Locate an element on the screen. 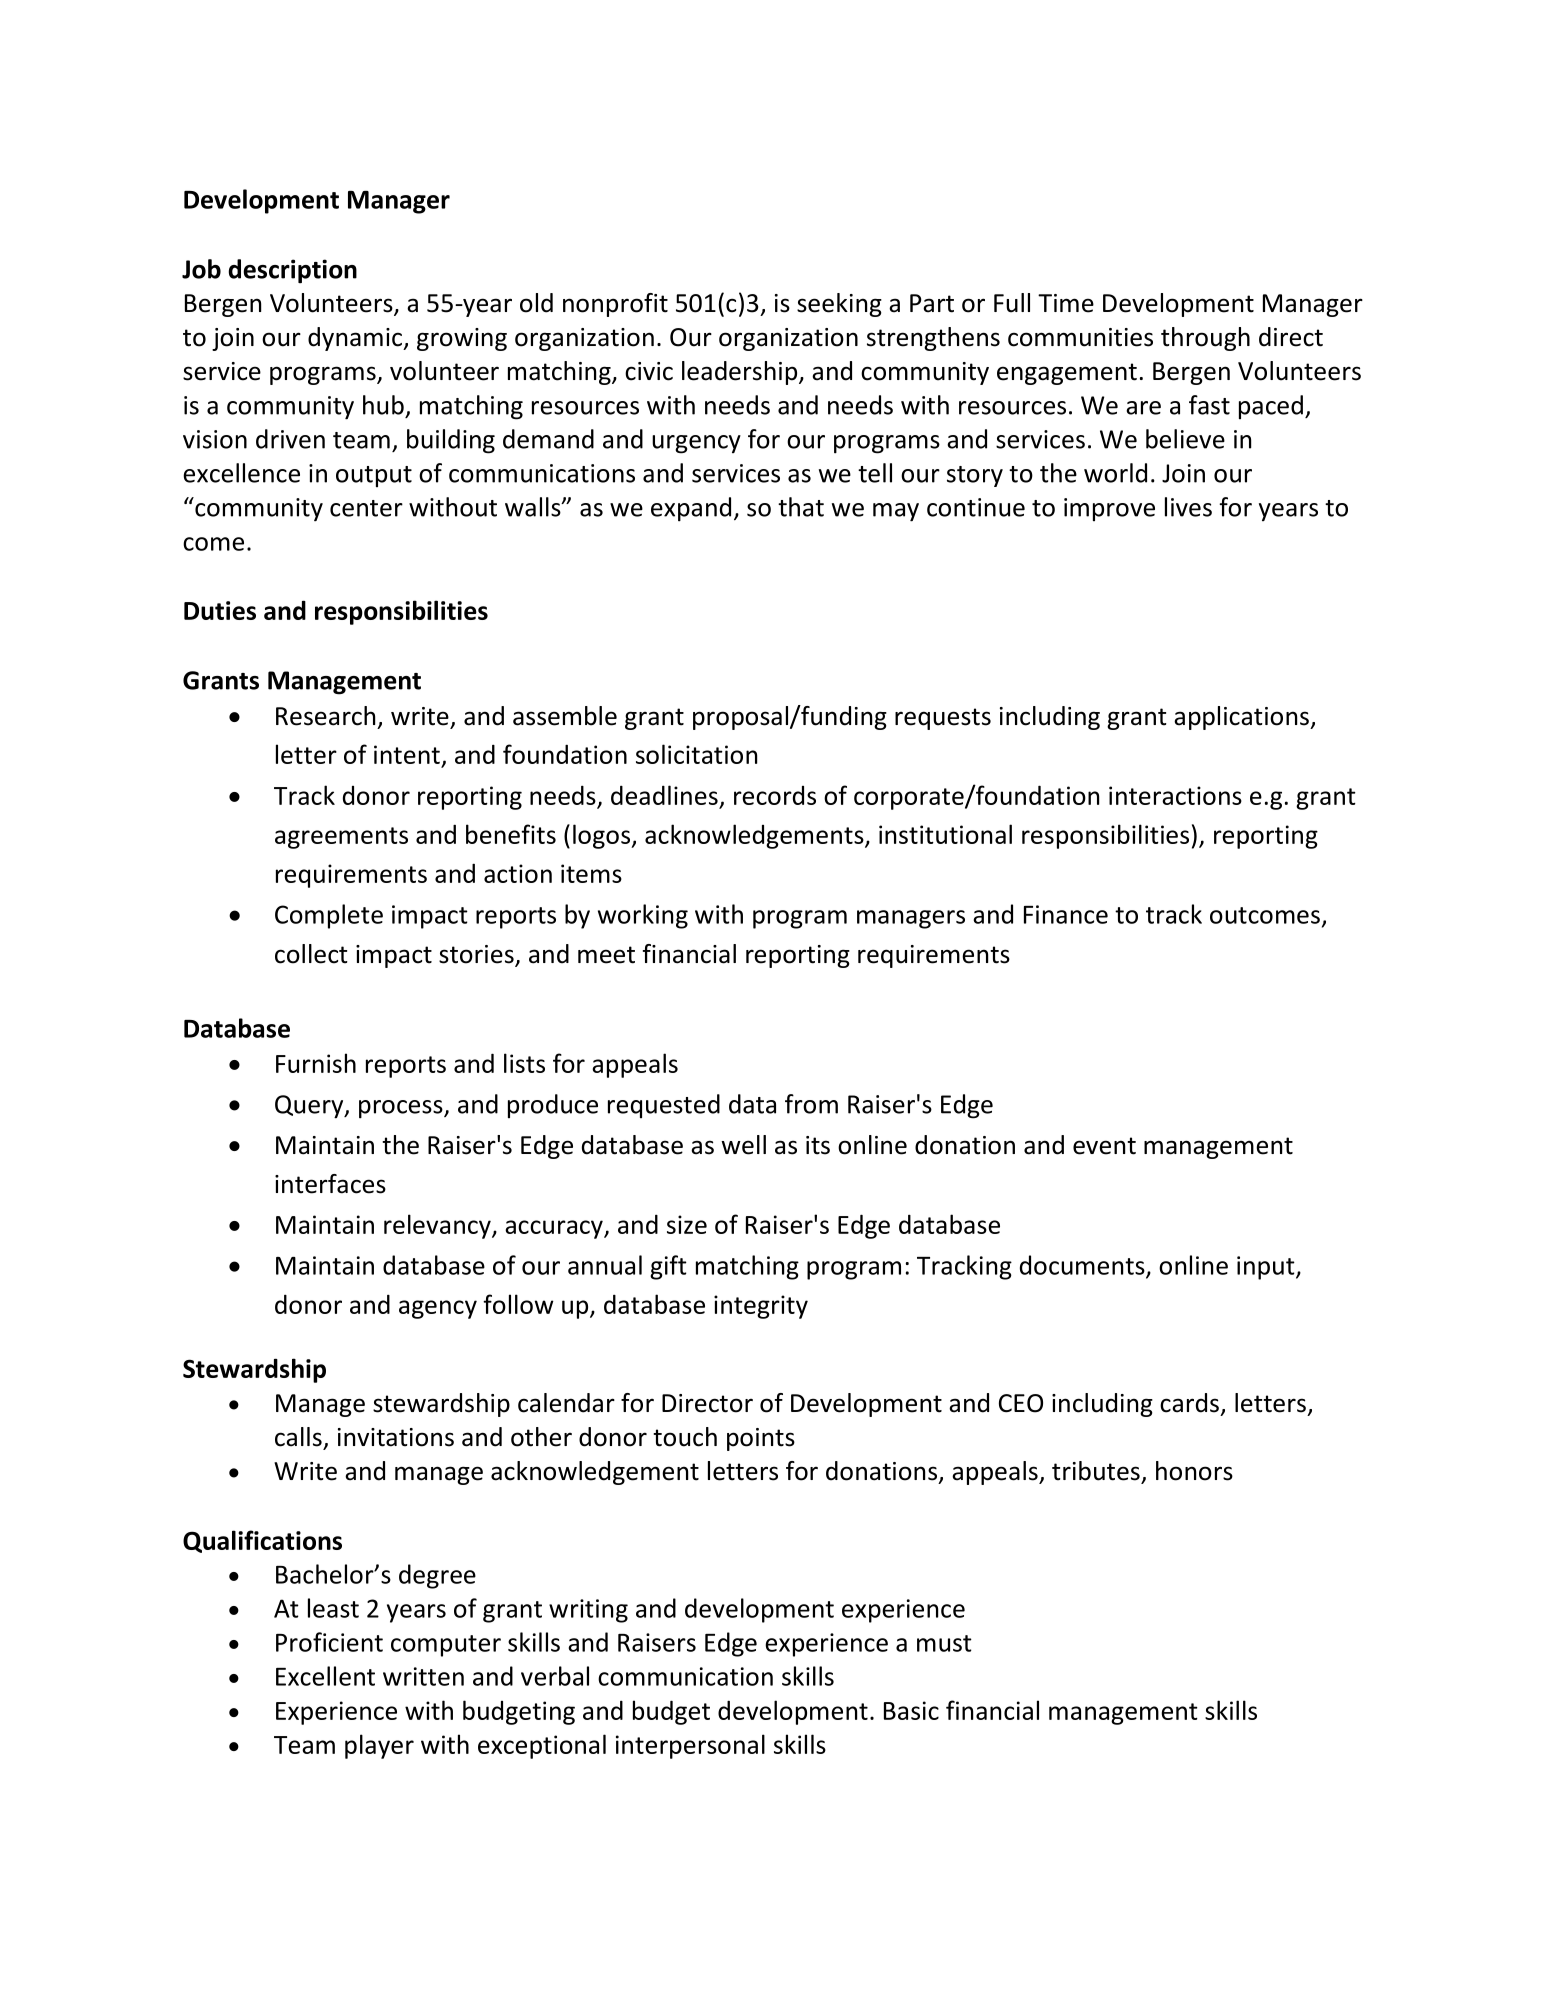 The image size is (1551, 2007). meet is located at coordinates (606, 955).
